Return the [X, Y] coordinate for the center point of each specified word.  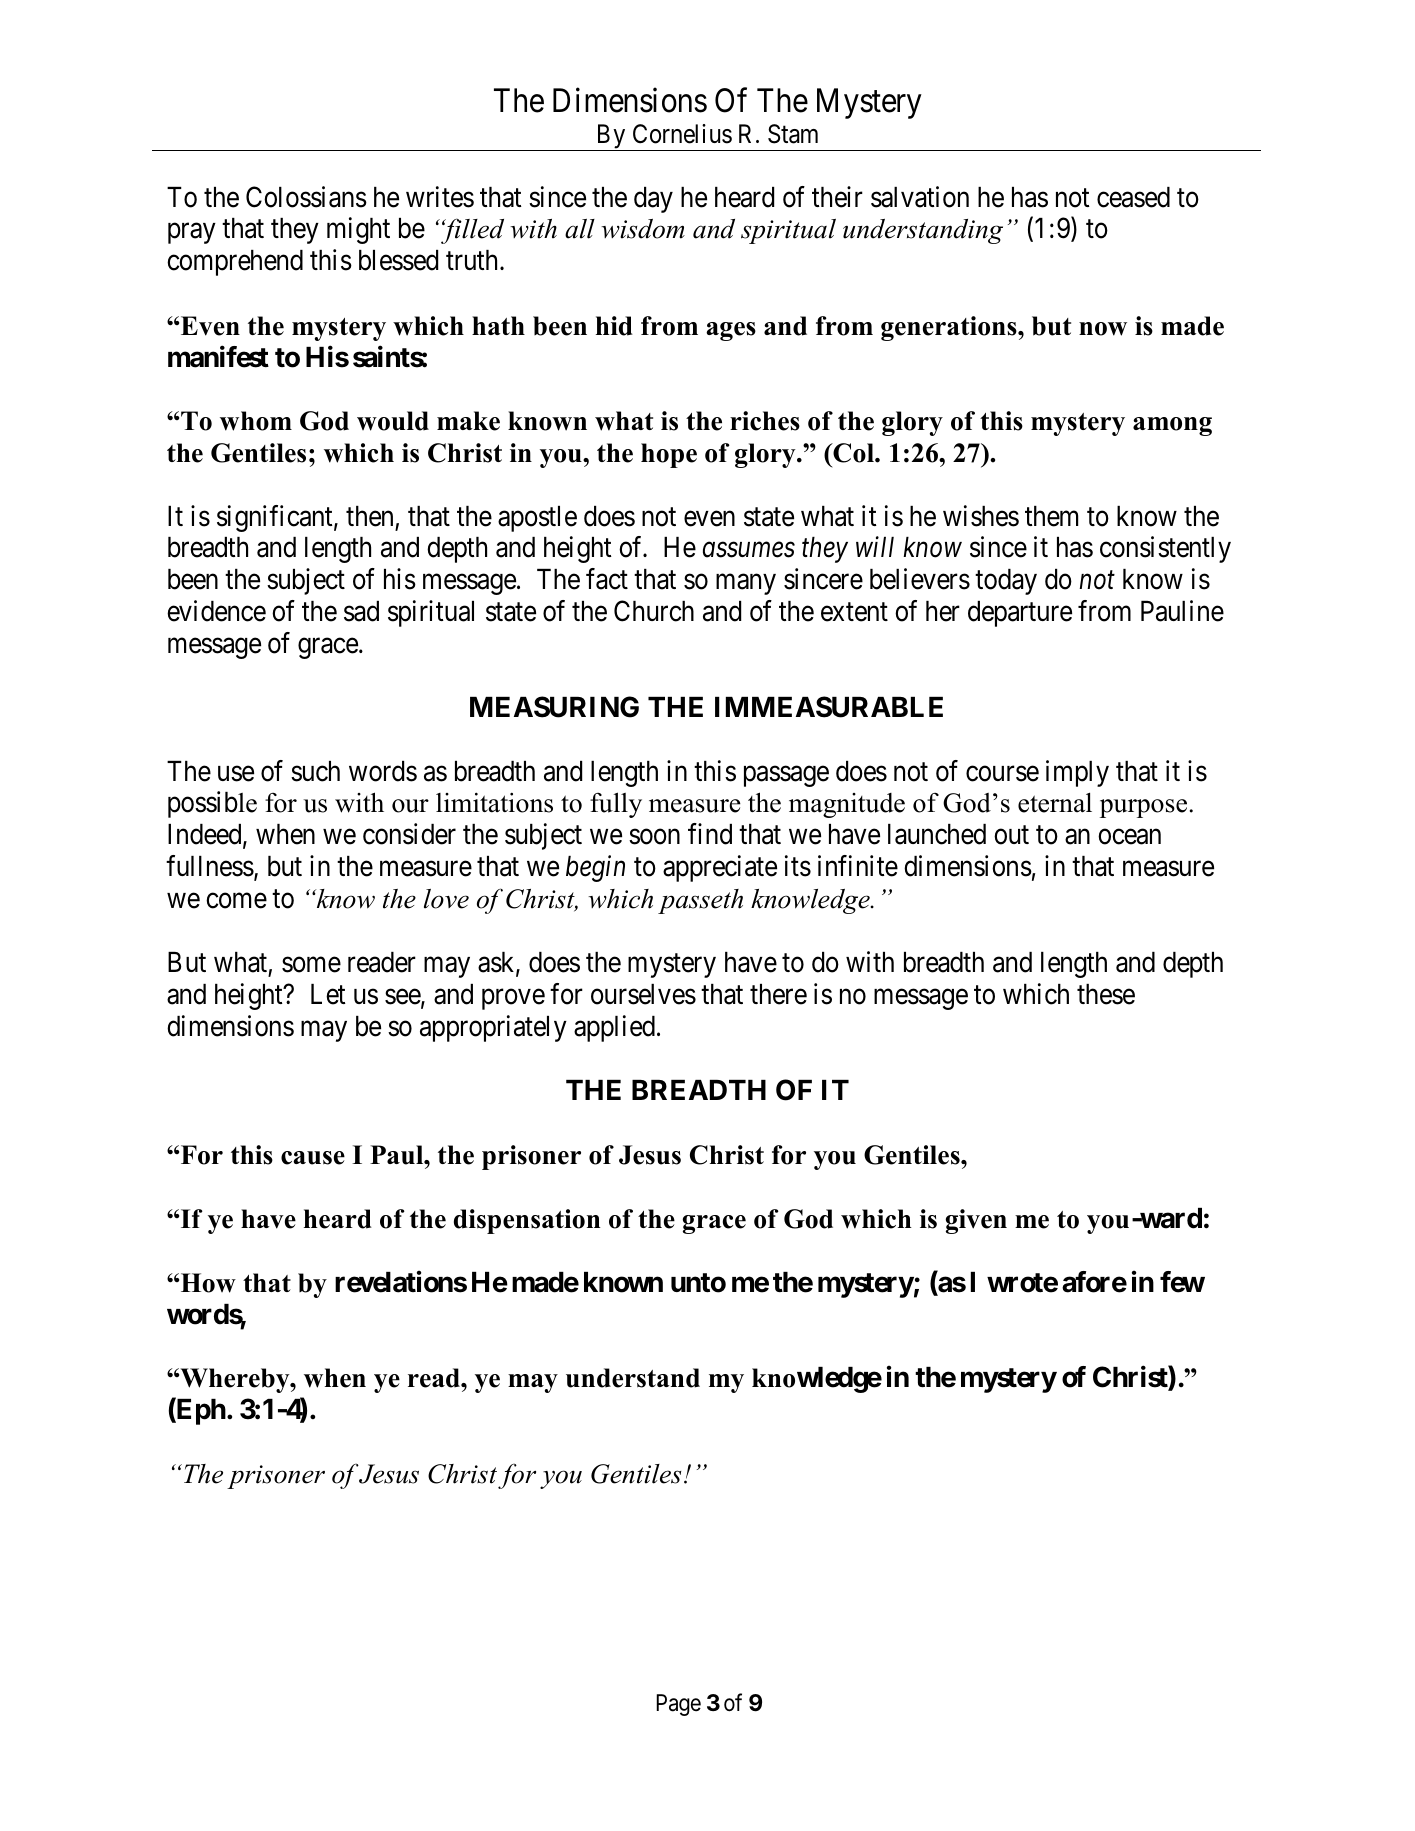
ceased [1133, 197]
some [311, 965]
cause [313, 1158]
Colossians [306, 197]
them [1051, 516]
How [208, 1283]
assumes [749, 550]
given [976, 1221]
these [1106, 994]
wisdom [643, 229]
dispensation [527, 1221]
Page [678, 1705]
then [369, 516]
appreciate [720, 868]
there [778, 994]
